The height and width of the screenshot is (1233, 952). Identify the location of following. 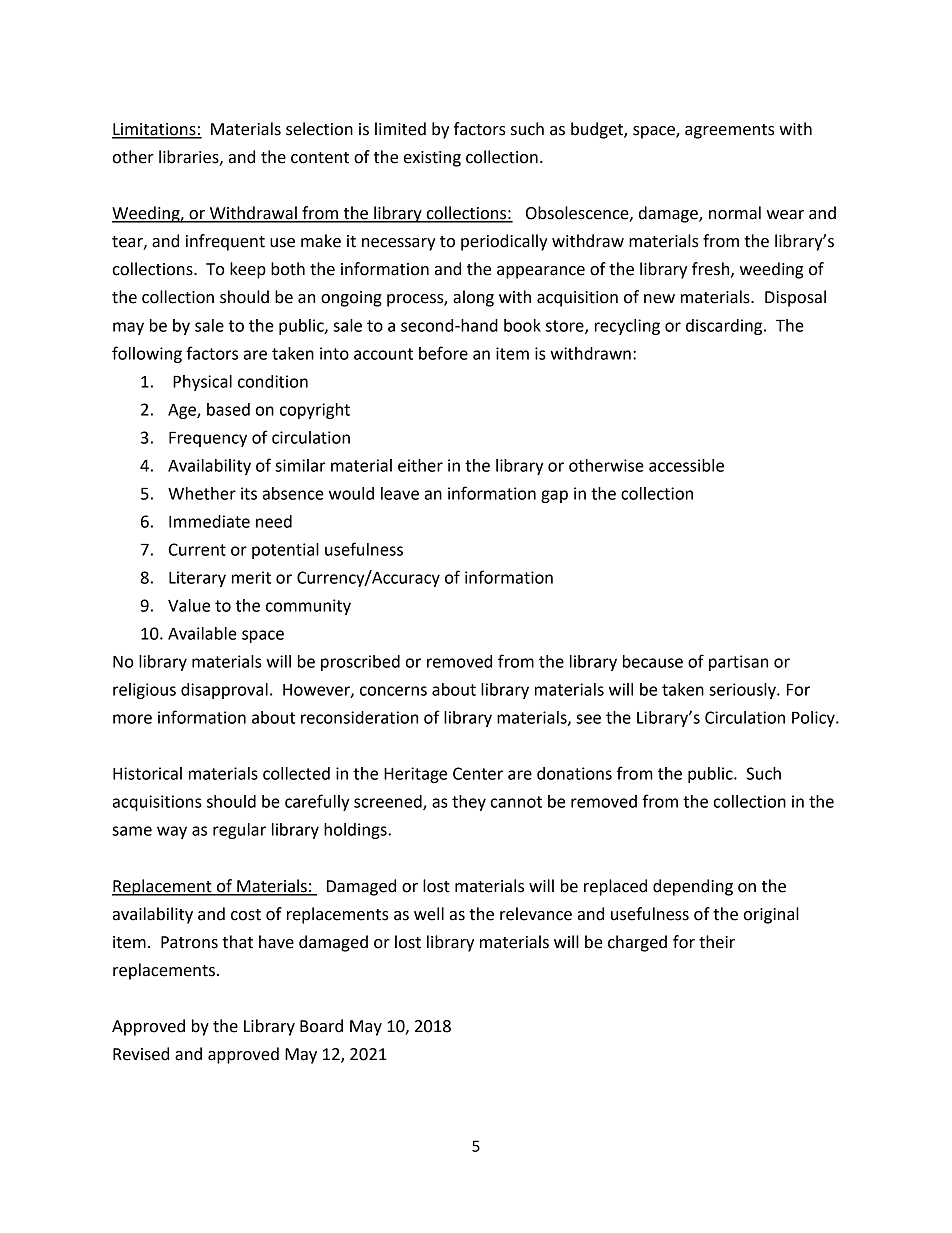
(147, 354).
